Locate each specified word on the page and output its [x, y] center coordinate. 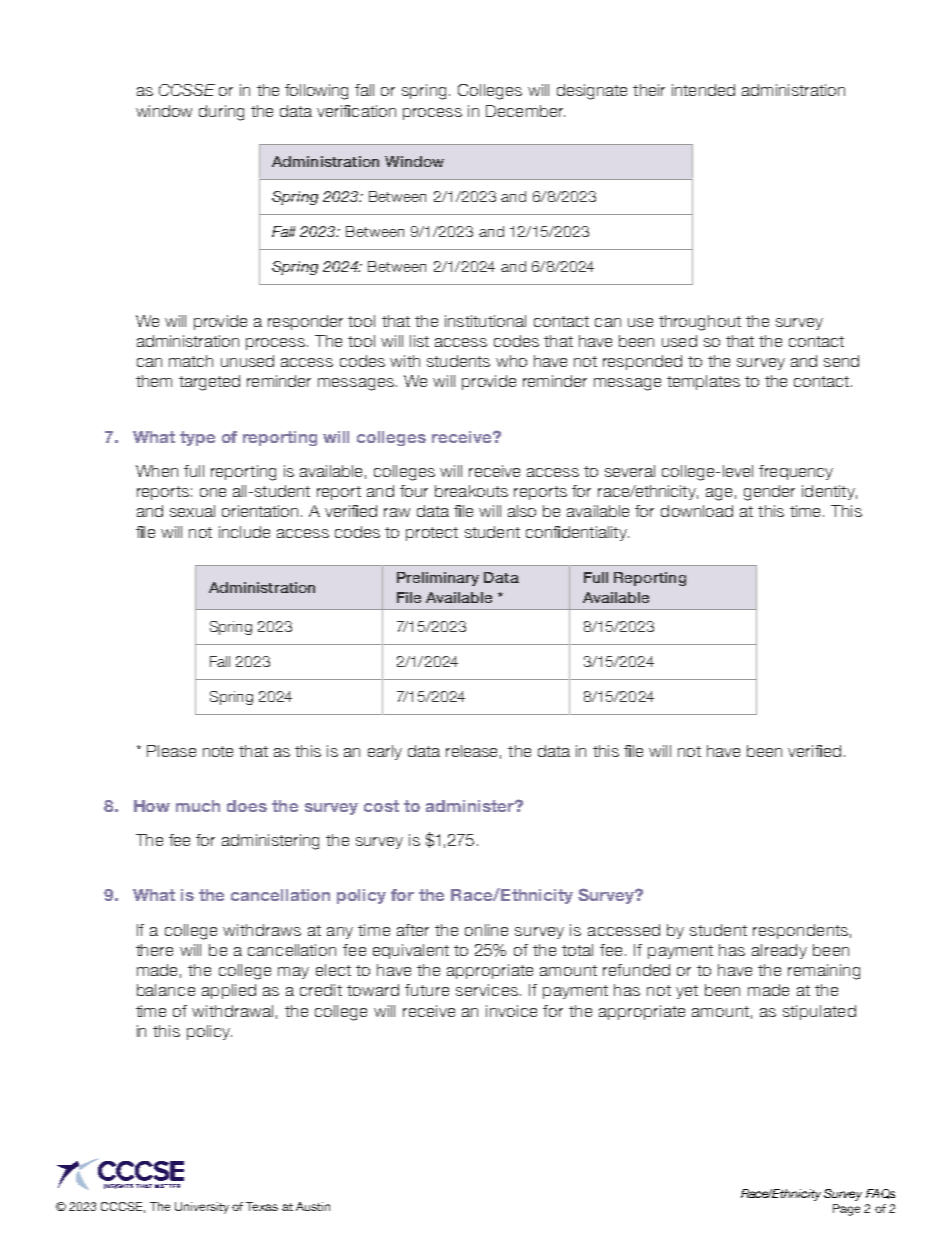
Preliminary [438, 579]
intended [703, 90]
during [221, 113]
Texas [262, 1206]
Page [846, 1210]
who [511, 361]
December [525, 111]
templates [703, 382]
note [218, 751]
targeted [209, 383]
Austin [313, 1206]
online [486, 930]
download [697, 511]
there [154, 950]
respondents [800, 931]
